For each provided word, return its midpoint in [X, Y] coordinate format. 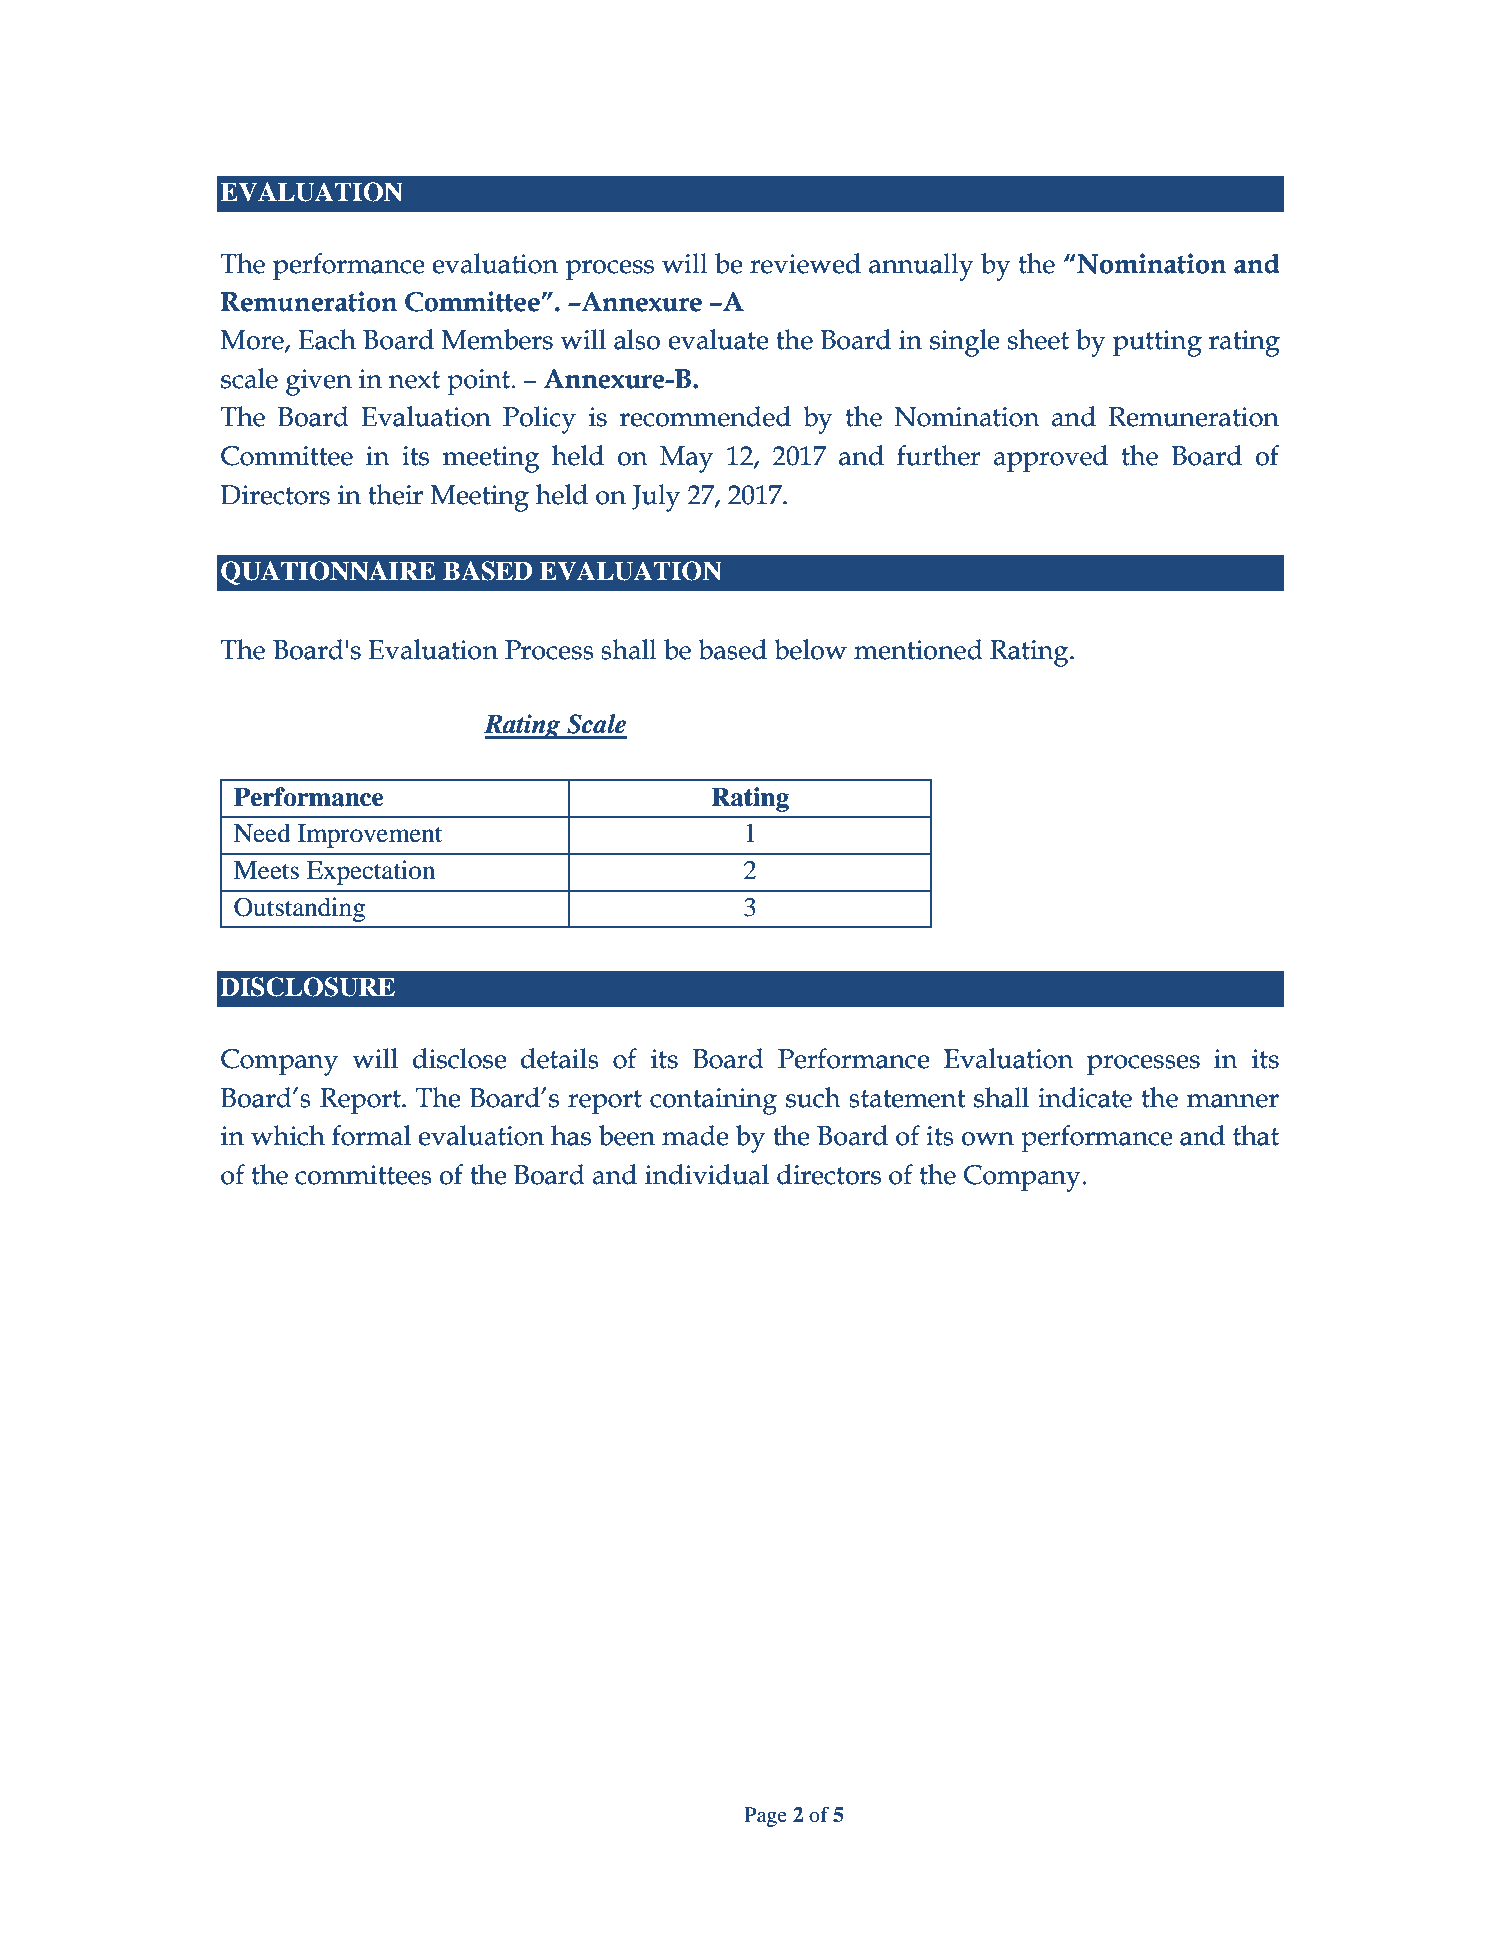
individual [707, 1174]
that [1256, 1135]
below [810, 649]
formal [371, 1135]
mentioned [918, 649]
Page [765, 1817]
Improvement [370, 836]
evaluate [718, 339]
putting [1157, 343]
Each [327, 339]
